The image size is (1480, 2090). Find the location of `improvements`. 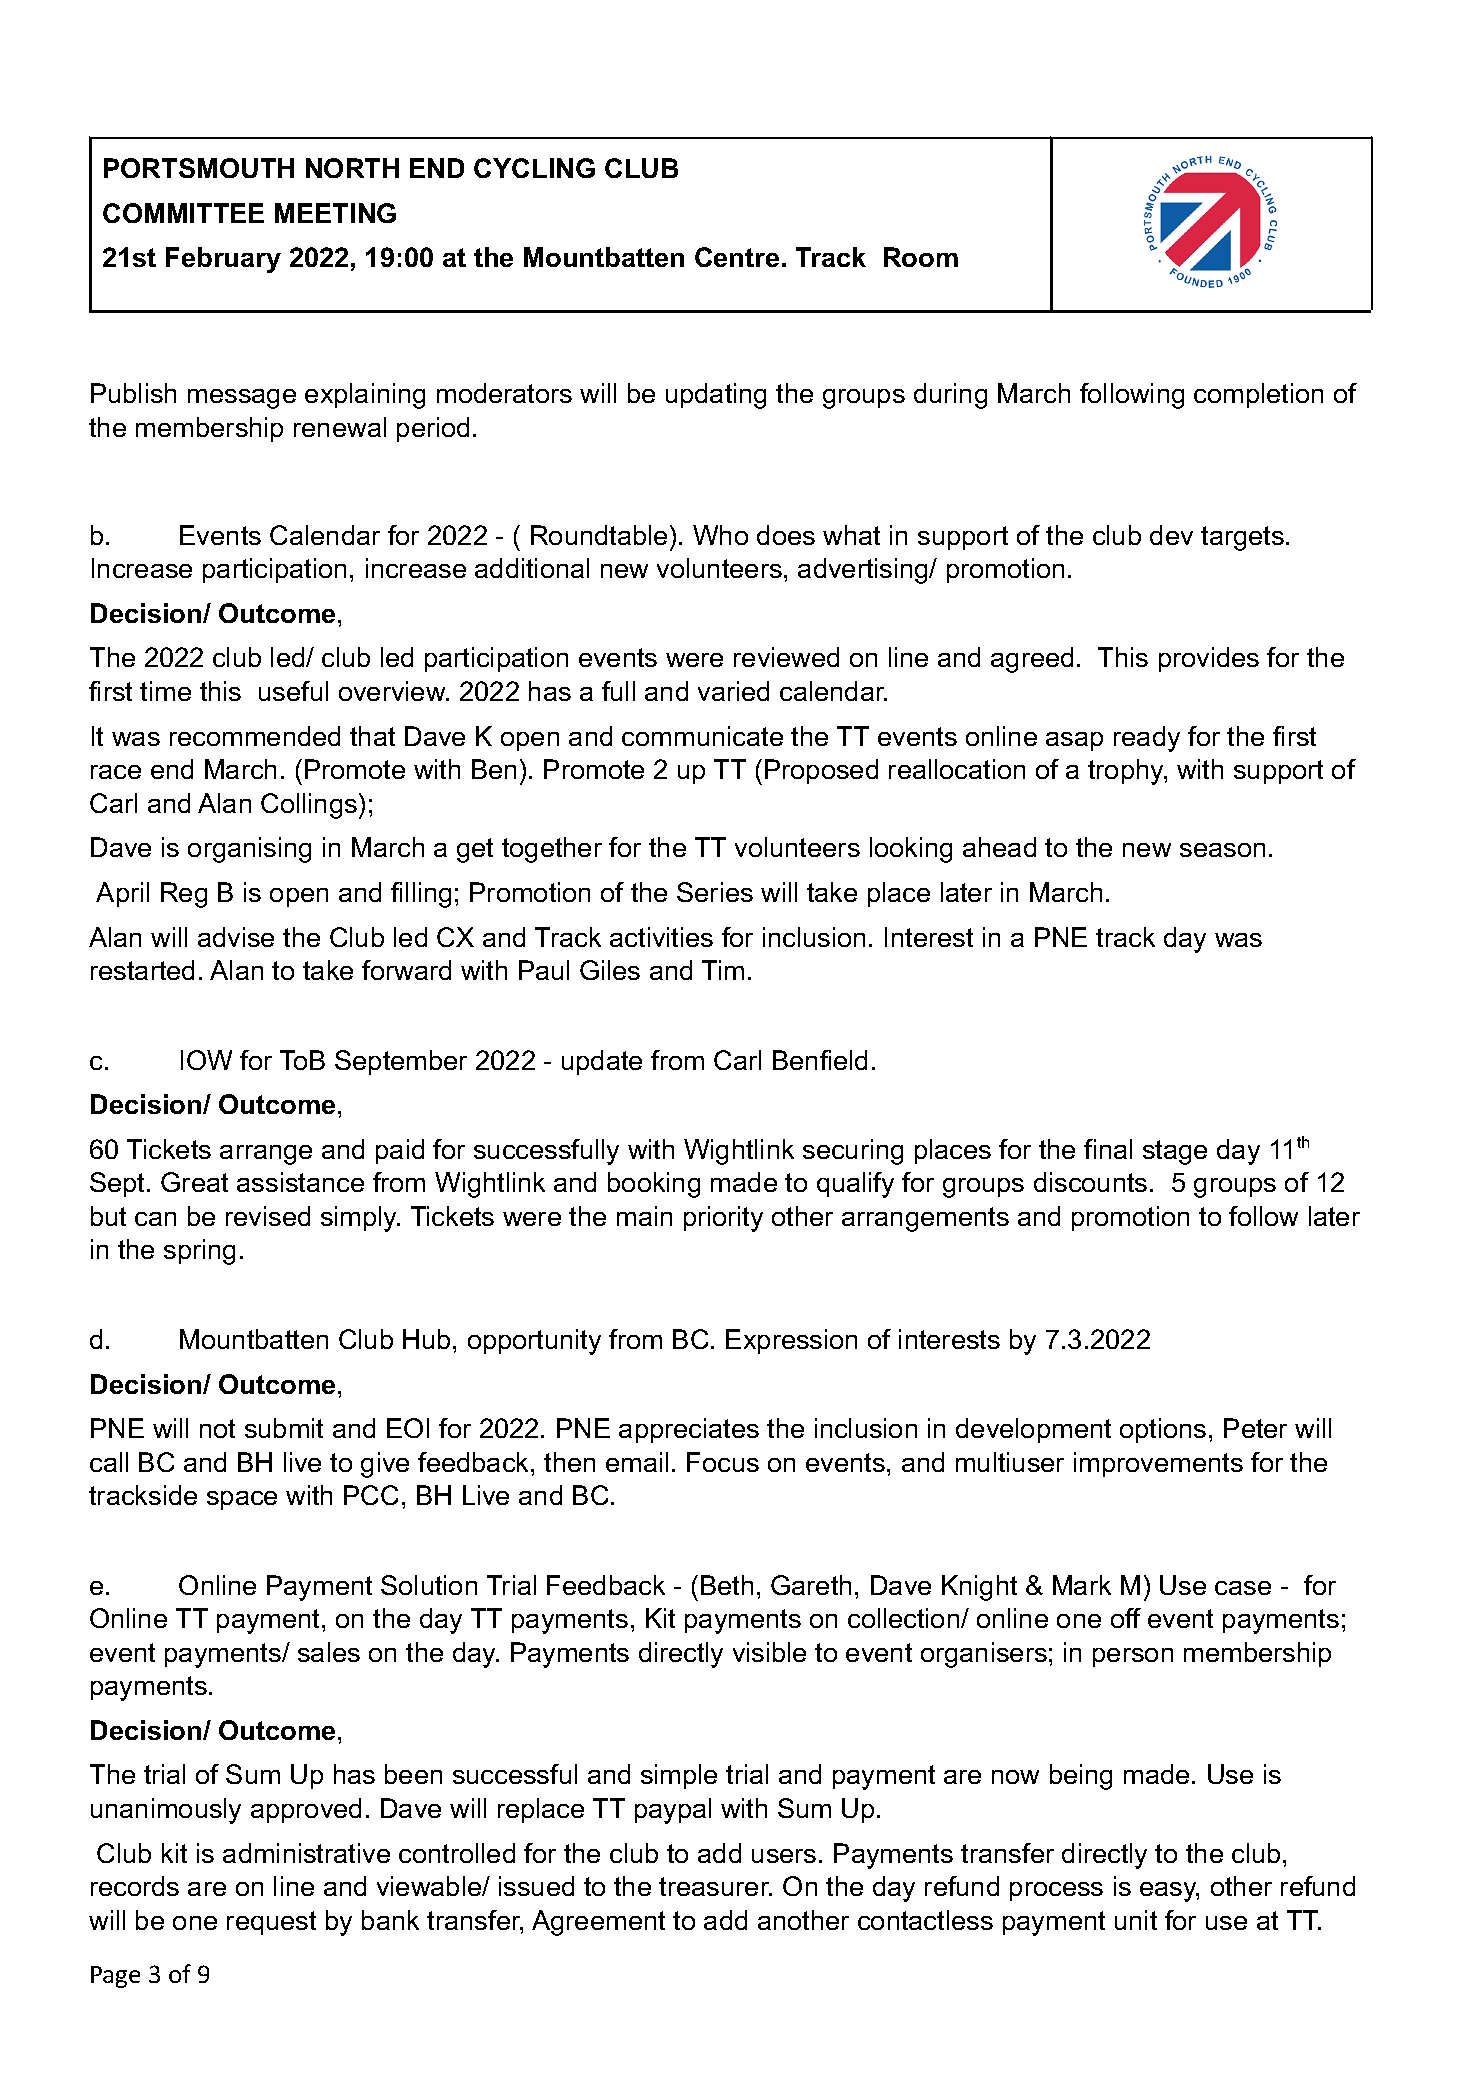

improvements is located at coordinates (1158, 1464).
